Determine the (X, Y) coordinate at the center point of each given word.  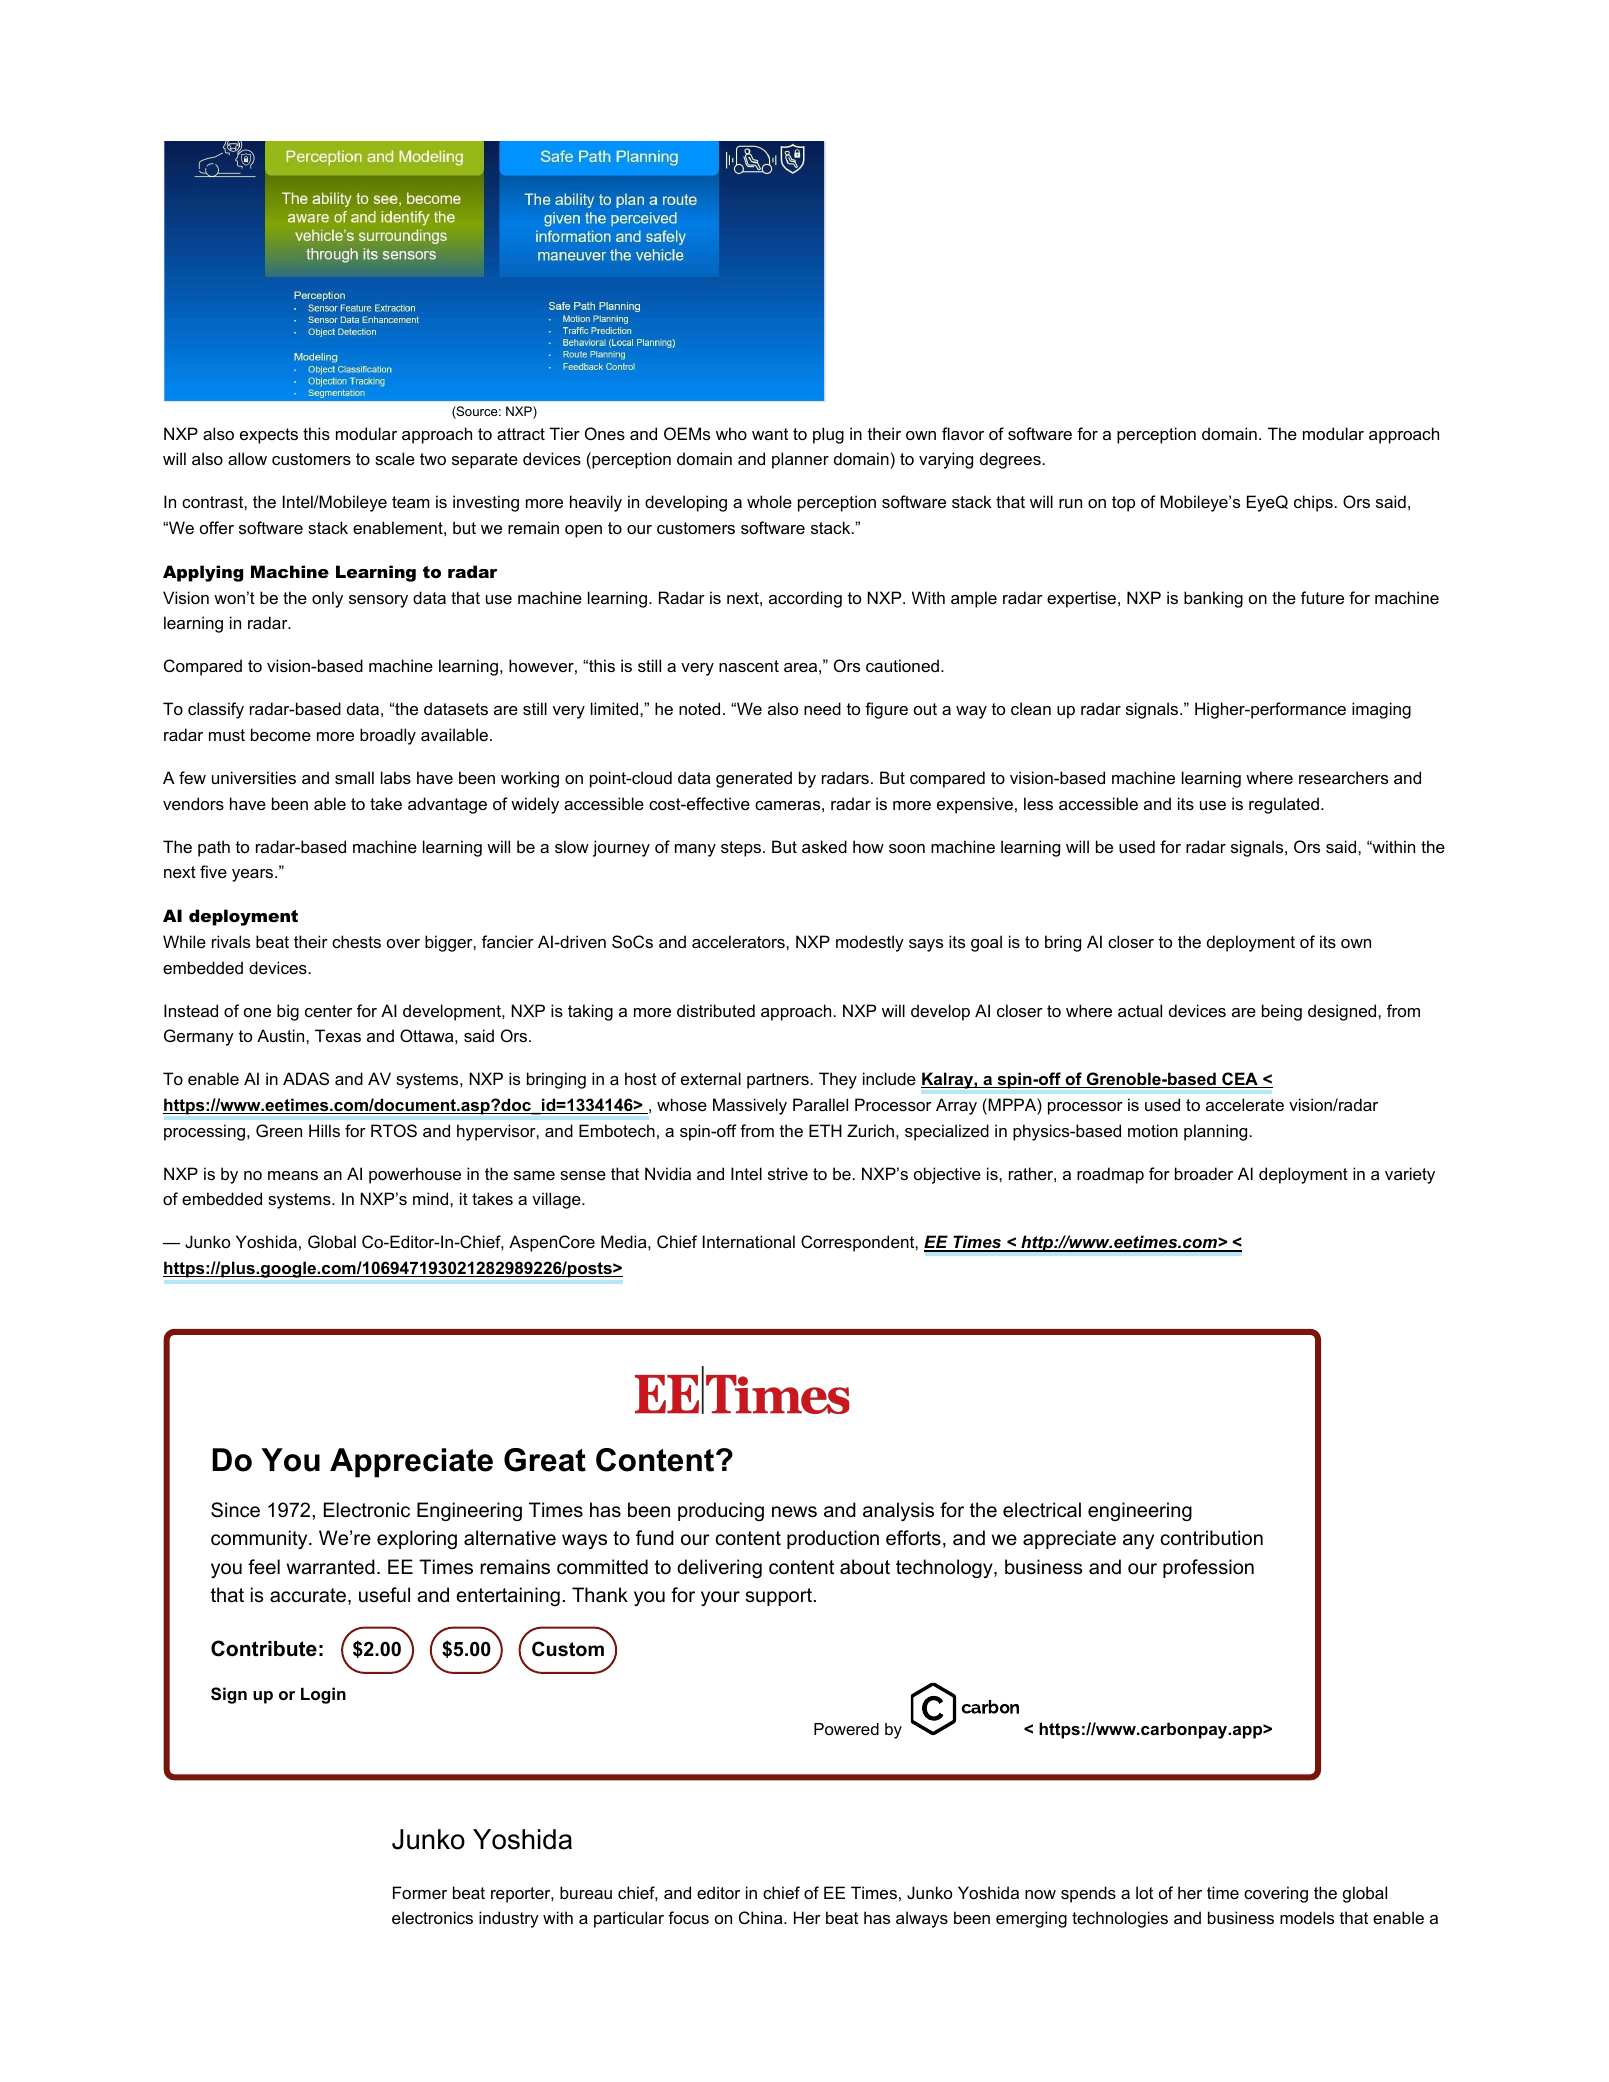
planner (800, 460)
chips (1313, 503)
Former (420, 1892)
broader (1204, 1173)
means (293, 1175)
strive (788, 1173)
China (762, 1917)
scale (395, 458)
